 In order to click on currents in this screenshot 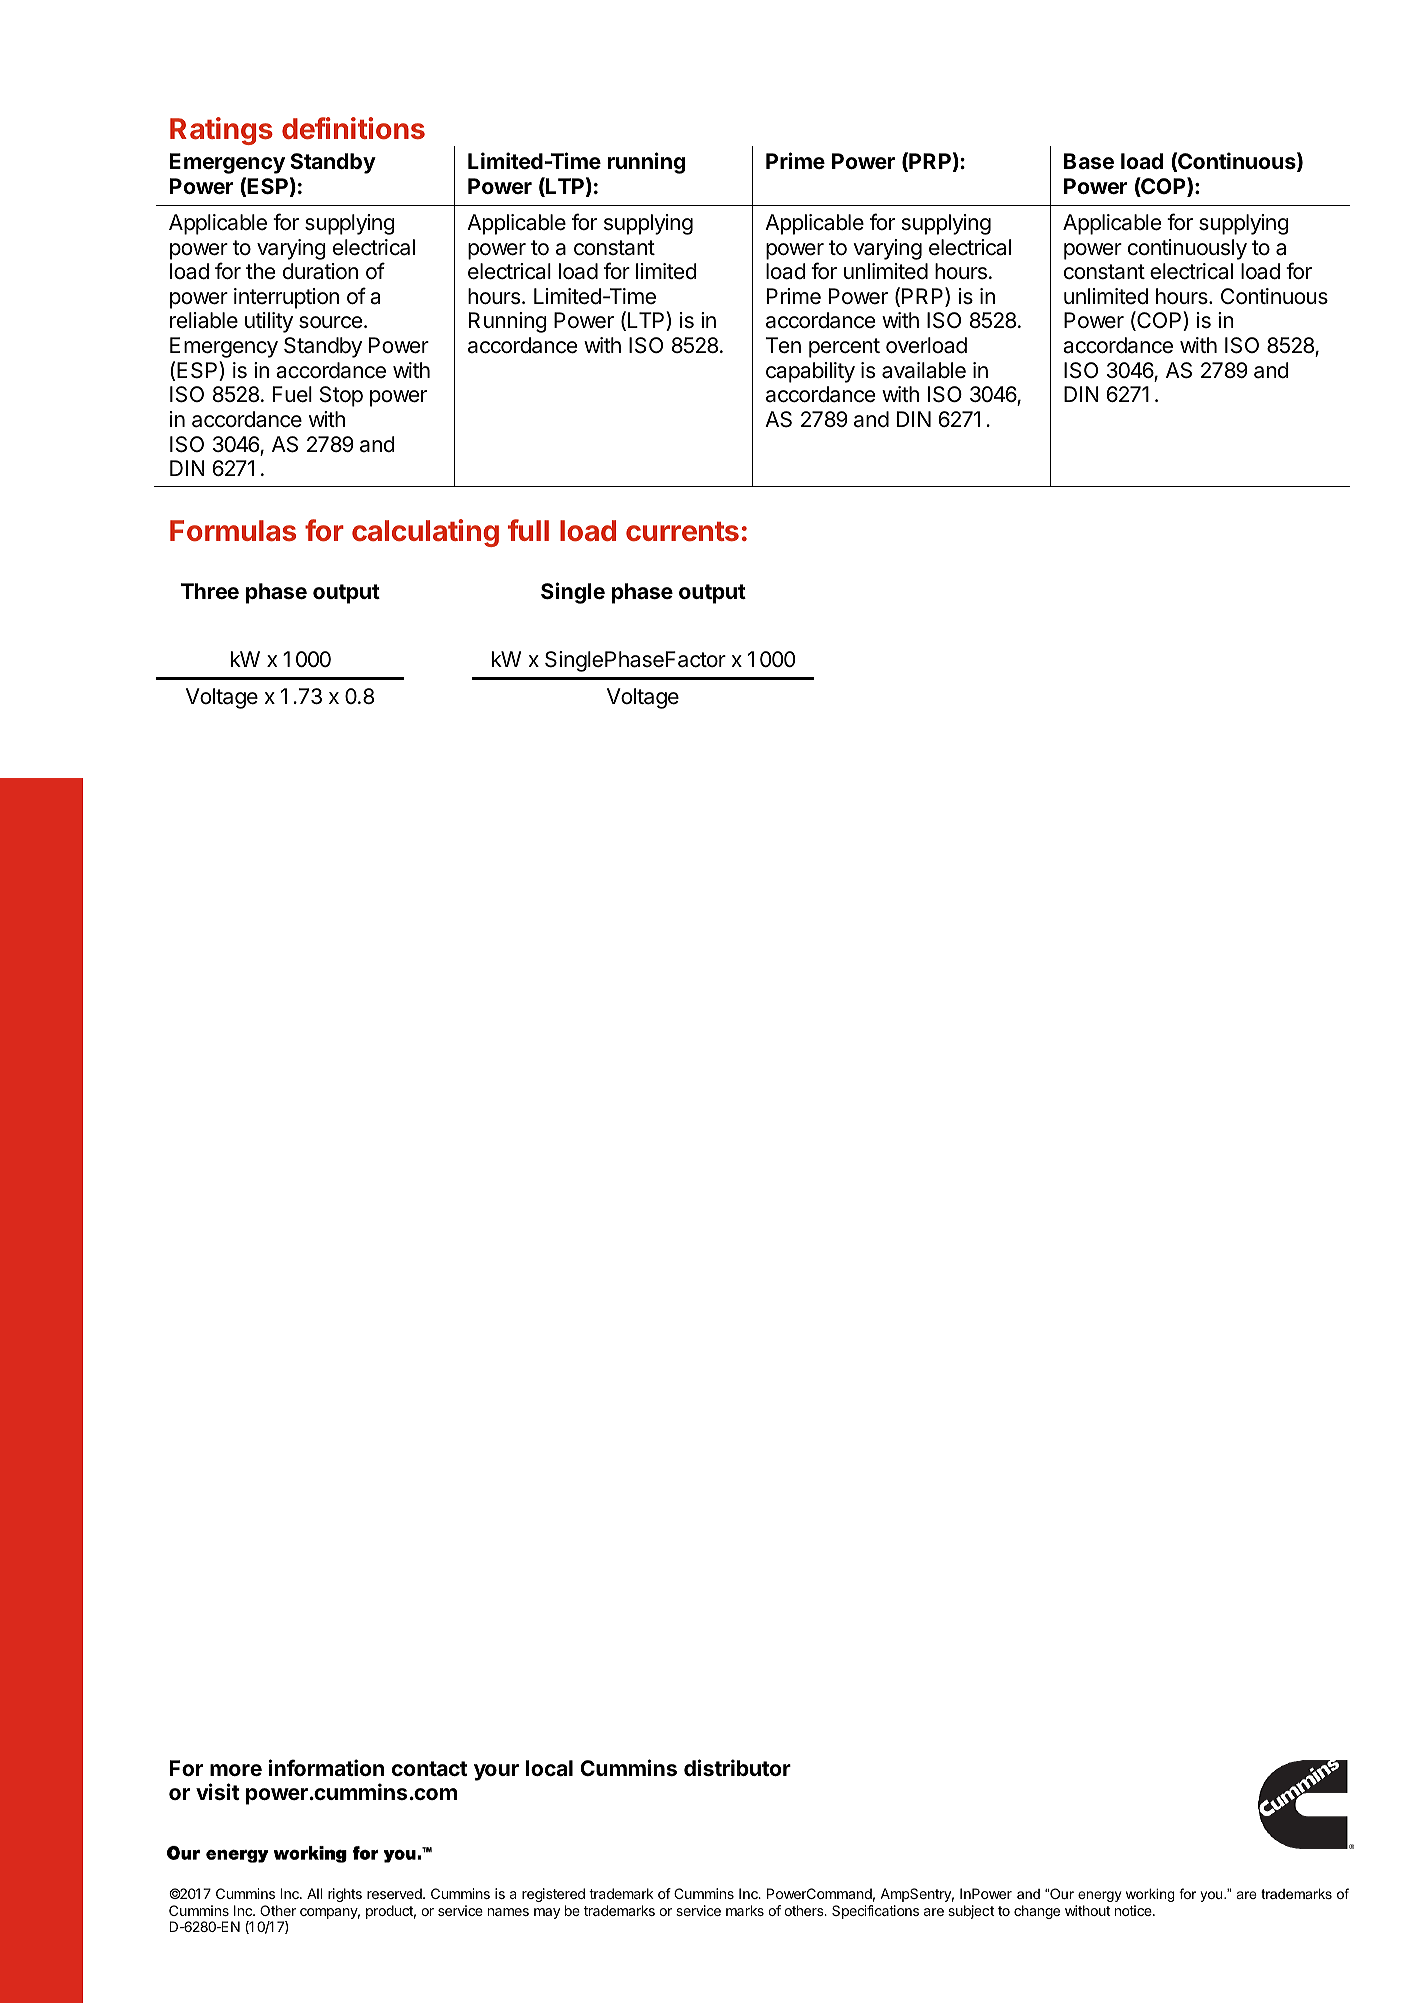, I will do `click(682, 531)`.
